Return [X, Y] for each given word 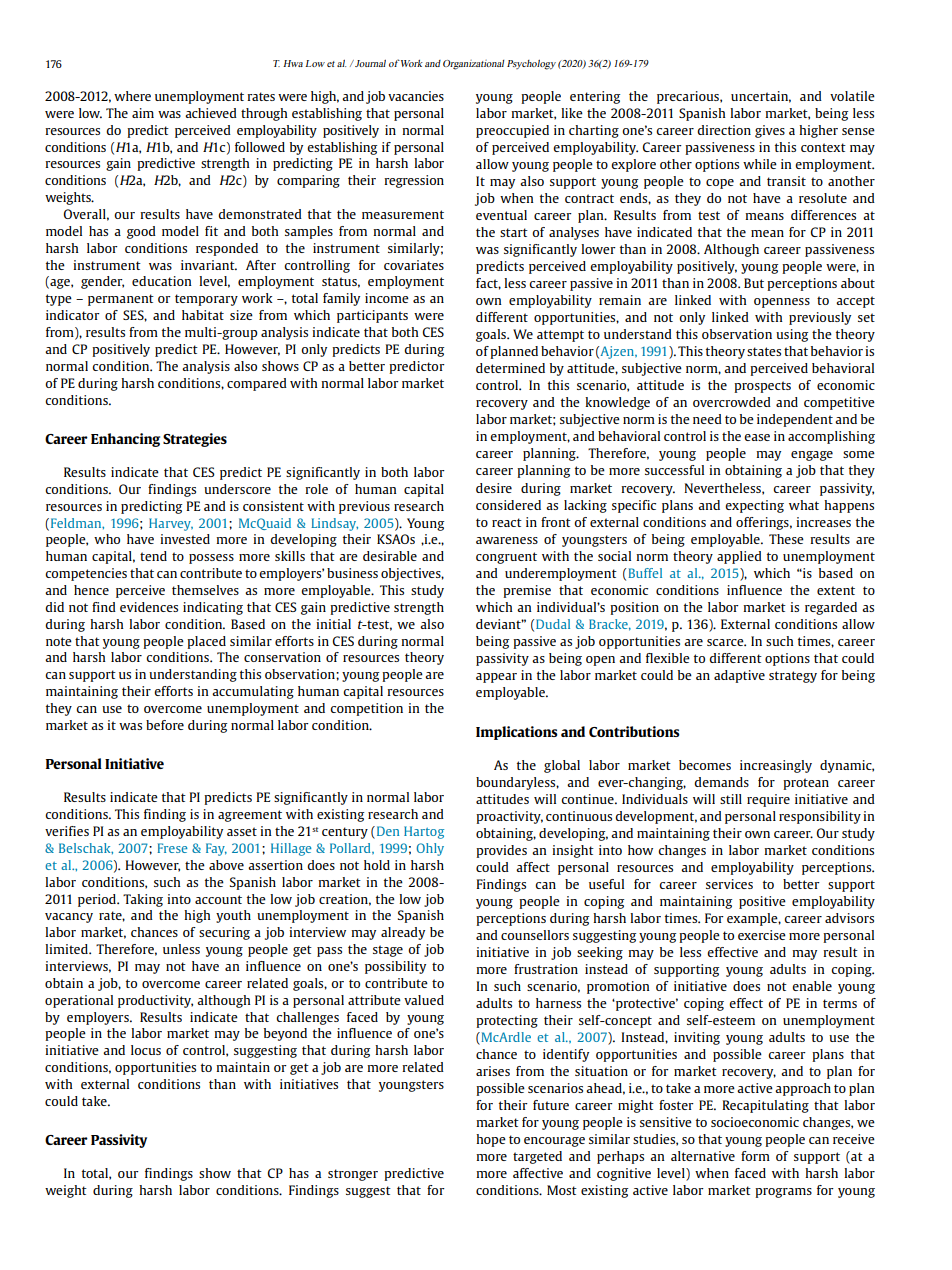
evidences [149, 607]
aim [143, 113]
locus [146, 1050]
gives [770, 131]
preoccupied [512, 131]
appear [496, 678]
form [755, 1156]
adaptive [739, 676]
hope [491, 1140]
